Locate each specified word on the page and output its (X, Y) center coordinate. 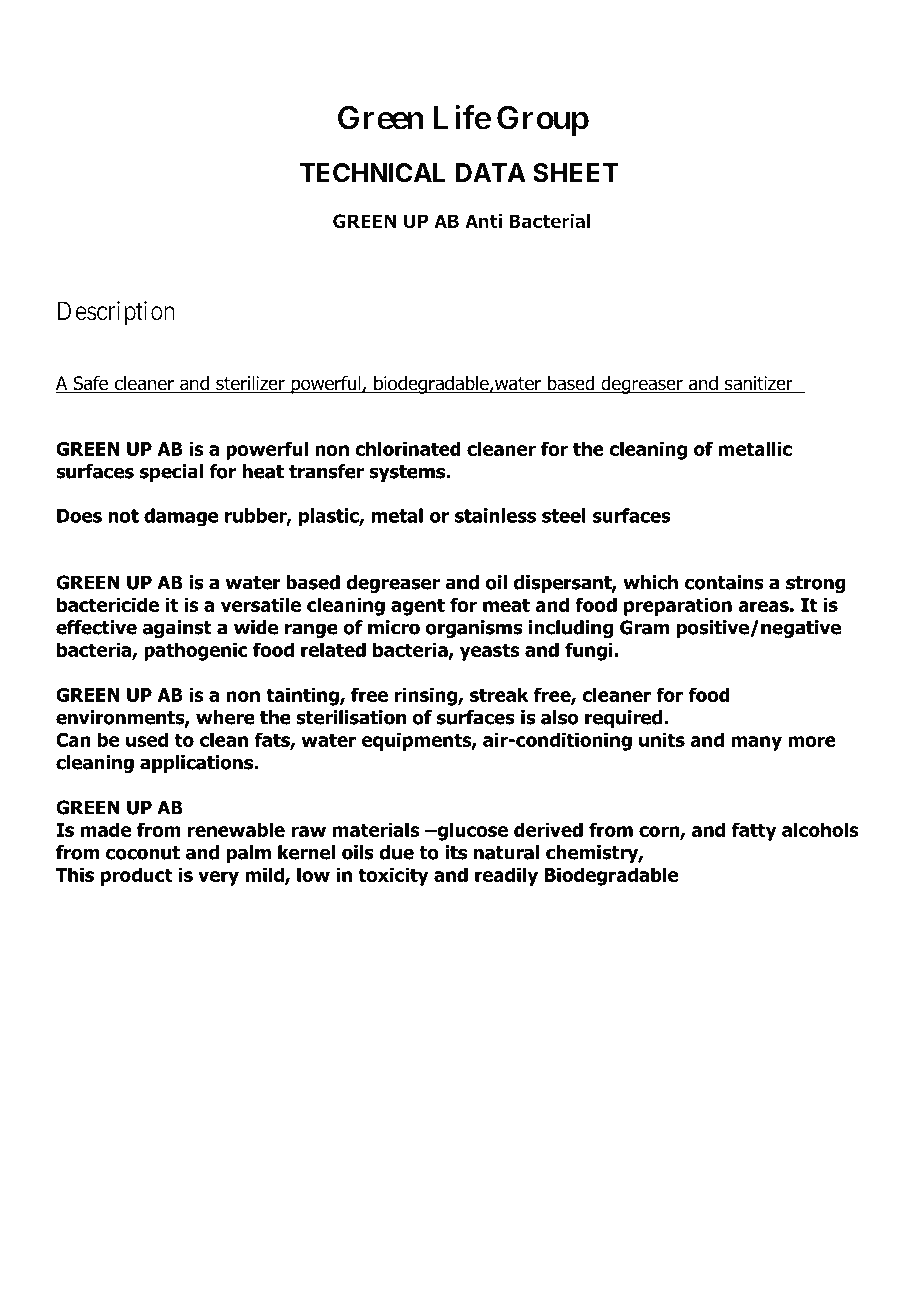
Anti (483, 221)
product (137, 876)
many (756, 743)
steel (564, 515)
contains (724, 582)
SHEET (576, 173)
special (171, 473)
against (177, 629)
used (147, 739)
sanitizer (759, 384)
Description (116, 313)
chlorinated (408, 448)
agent (418, 607)
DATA (491, 172)
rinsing (427, 696)
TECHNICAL (372, 173)
